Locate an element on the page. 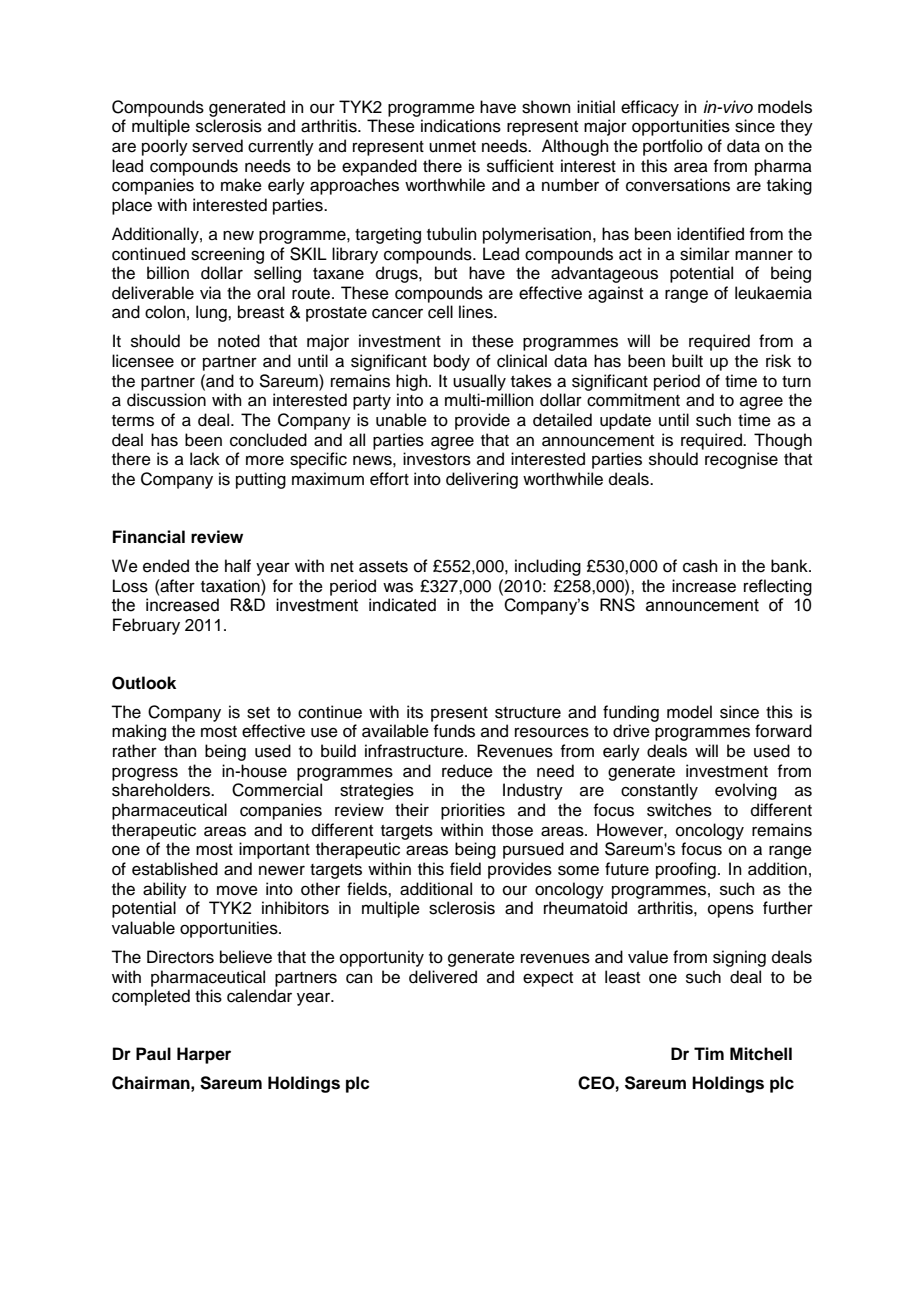  recognise is located at coordinates (741, 460).
